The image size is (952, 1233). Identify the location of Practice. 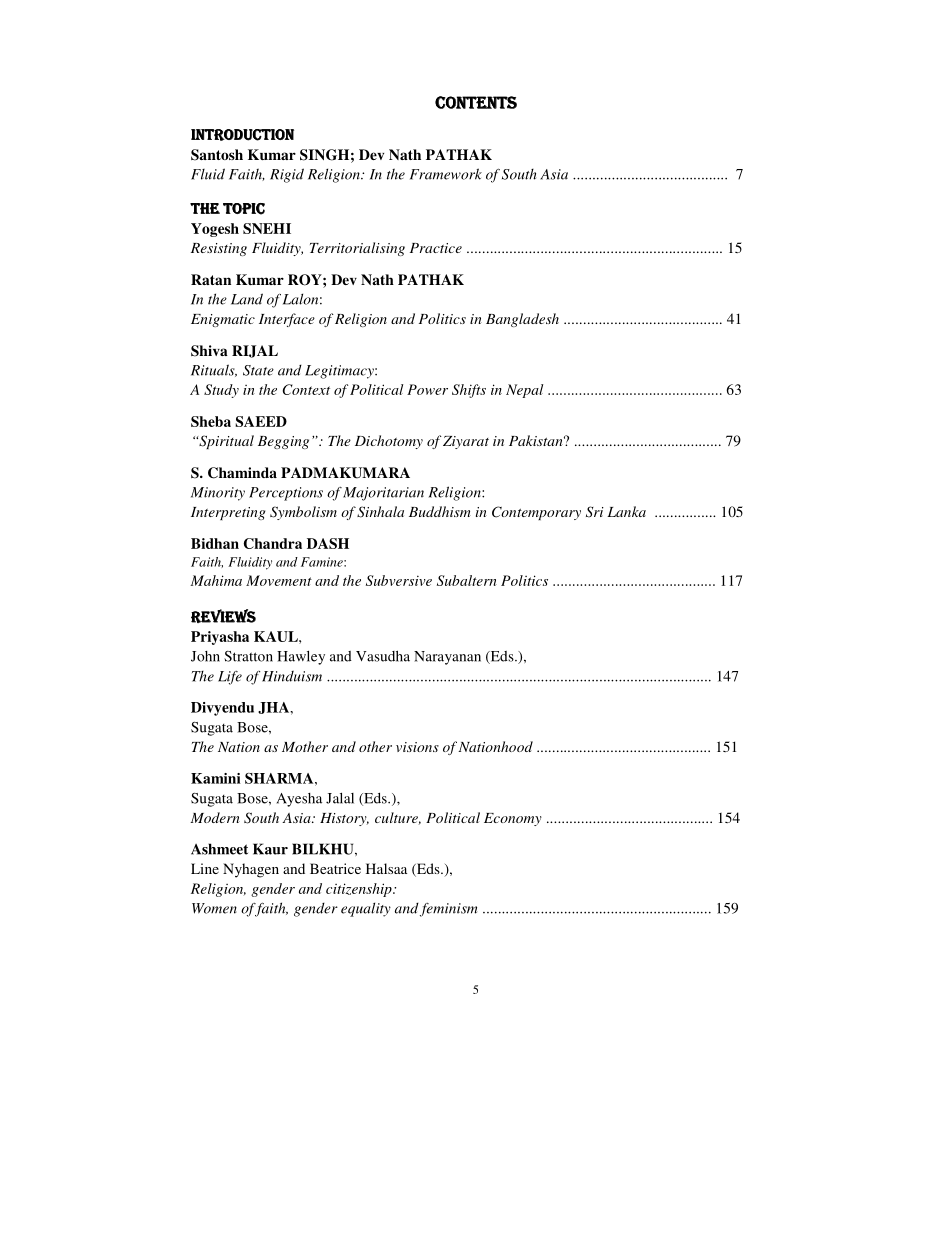
(436, 248).
